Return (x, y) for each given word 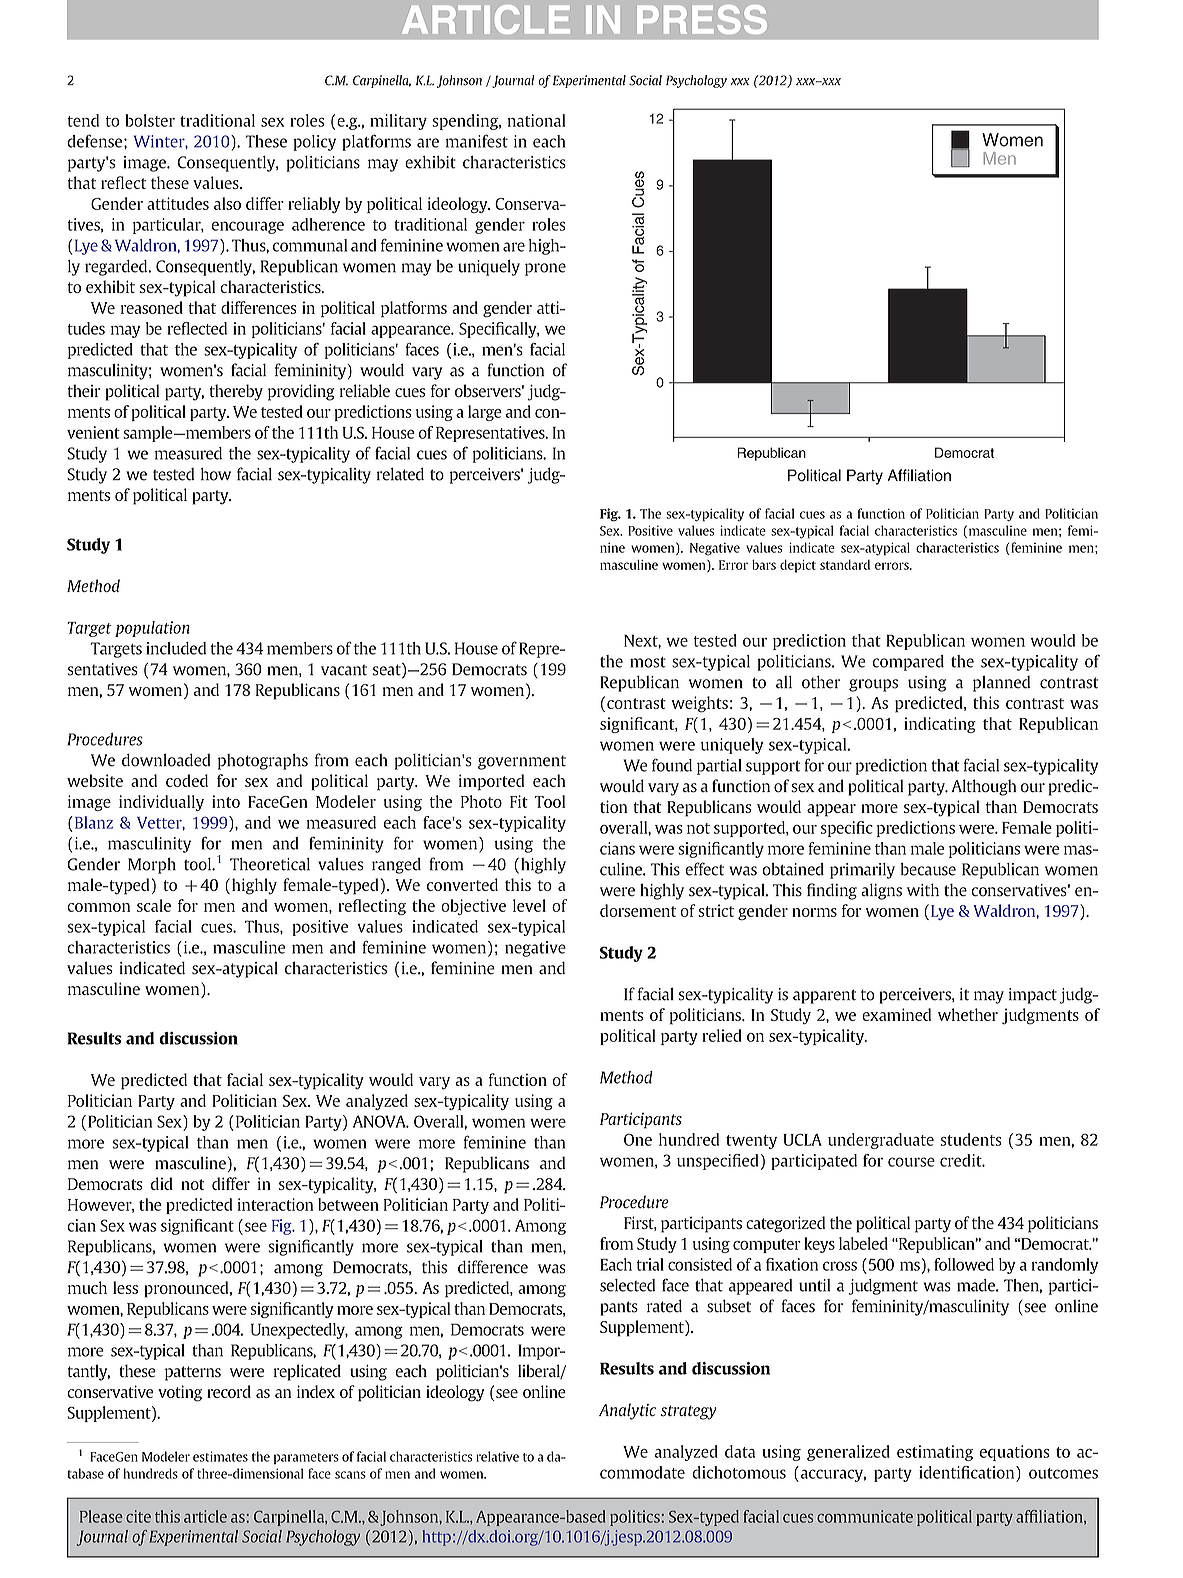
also (227, 203)
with (923, 890)
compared (908, 663)
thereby (236, 392)
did (162, 1183)
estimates (220, 1456)
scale (154, 905)
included (176, 648)
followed (964, 1264)
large (485, 413)
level (529, 905)
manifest (477, 141)
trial (650, 1264)
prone (545, 269)
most (648, 662)
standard (845, 565)
